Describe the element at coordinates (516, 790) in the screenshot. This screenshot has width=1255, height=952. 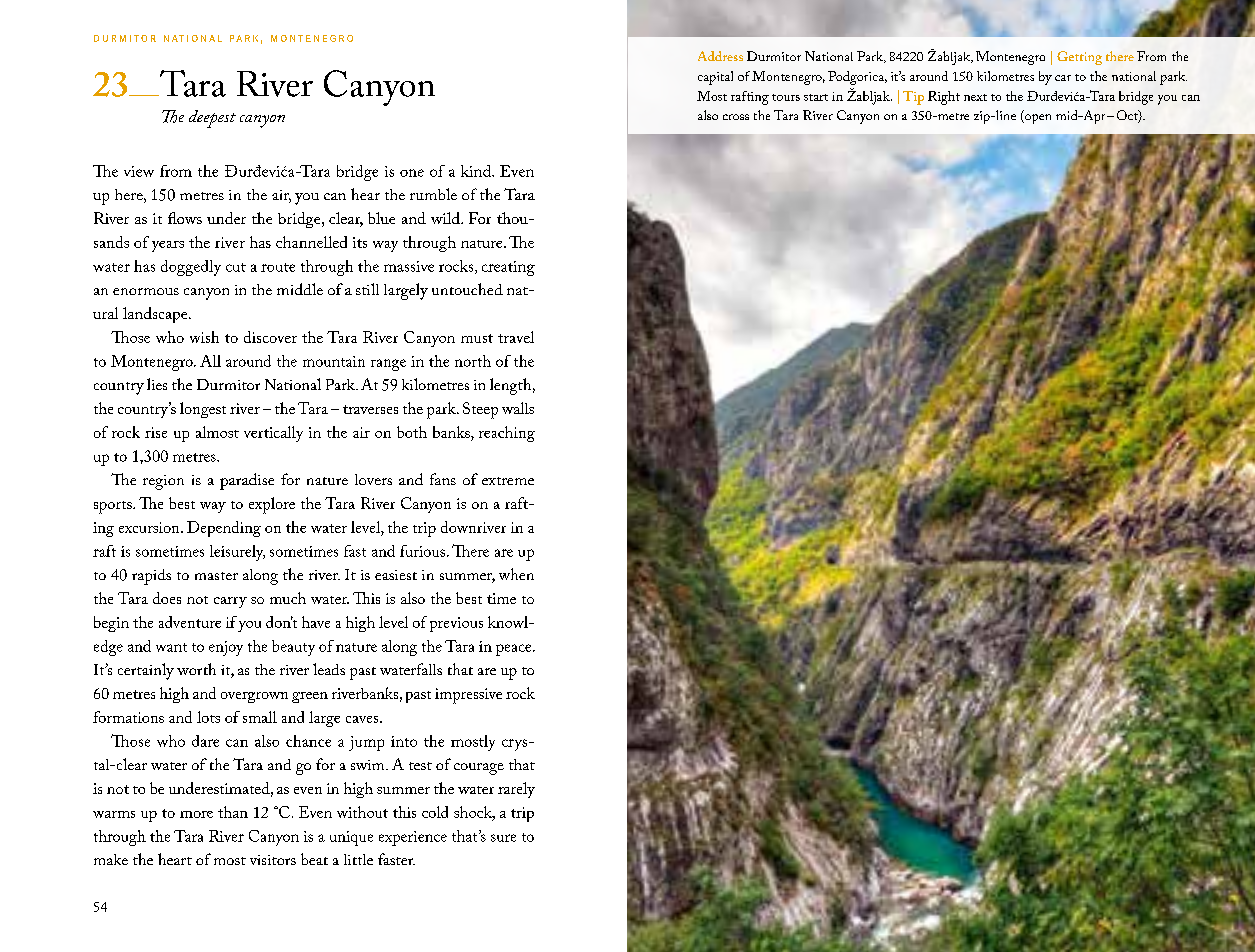
I see `rarely` at that location.
